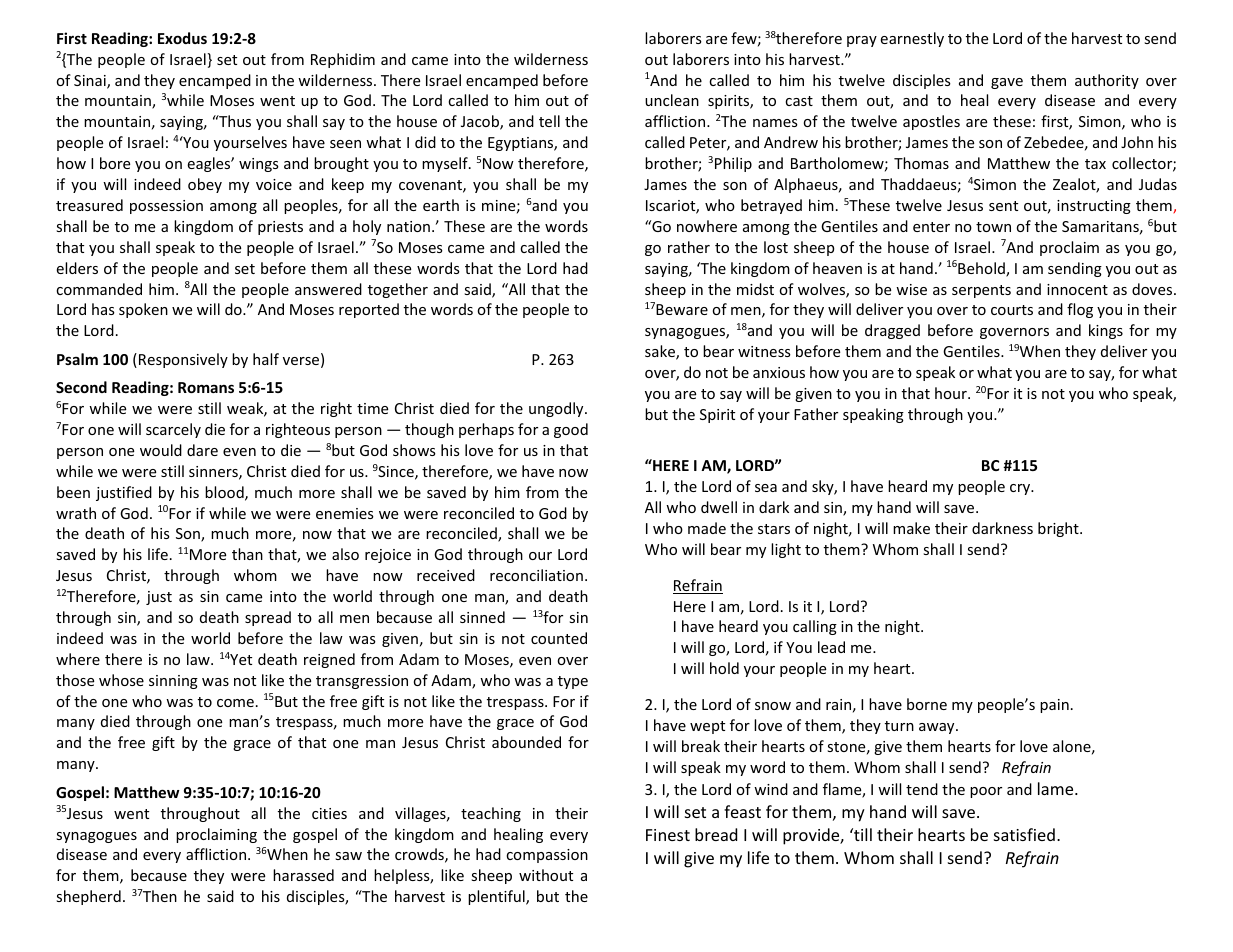 The image size is (1233, 952). I want to click on Exodus, so click(182, 38).
